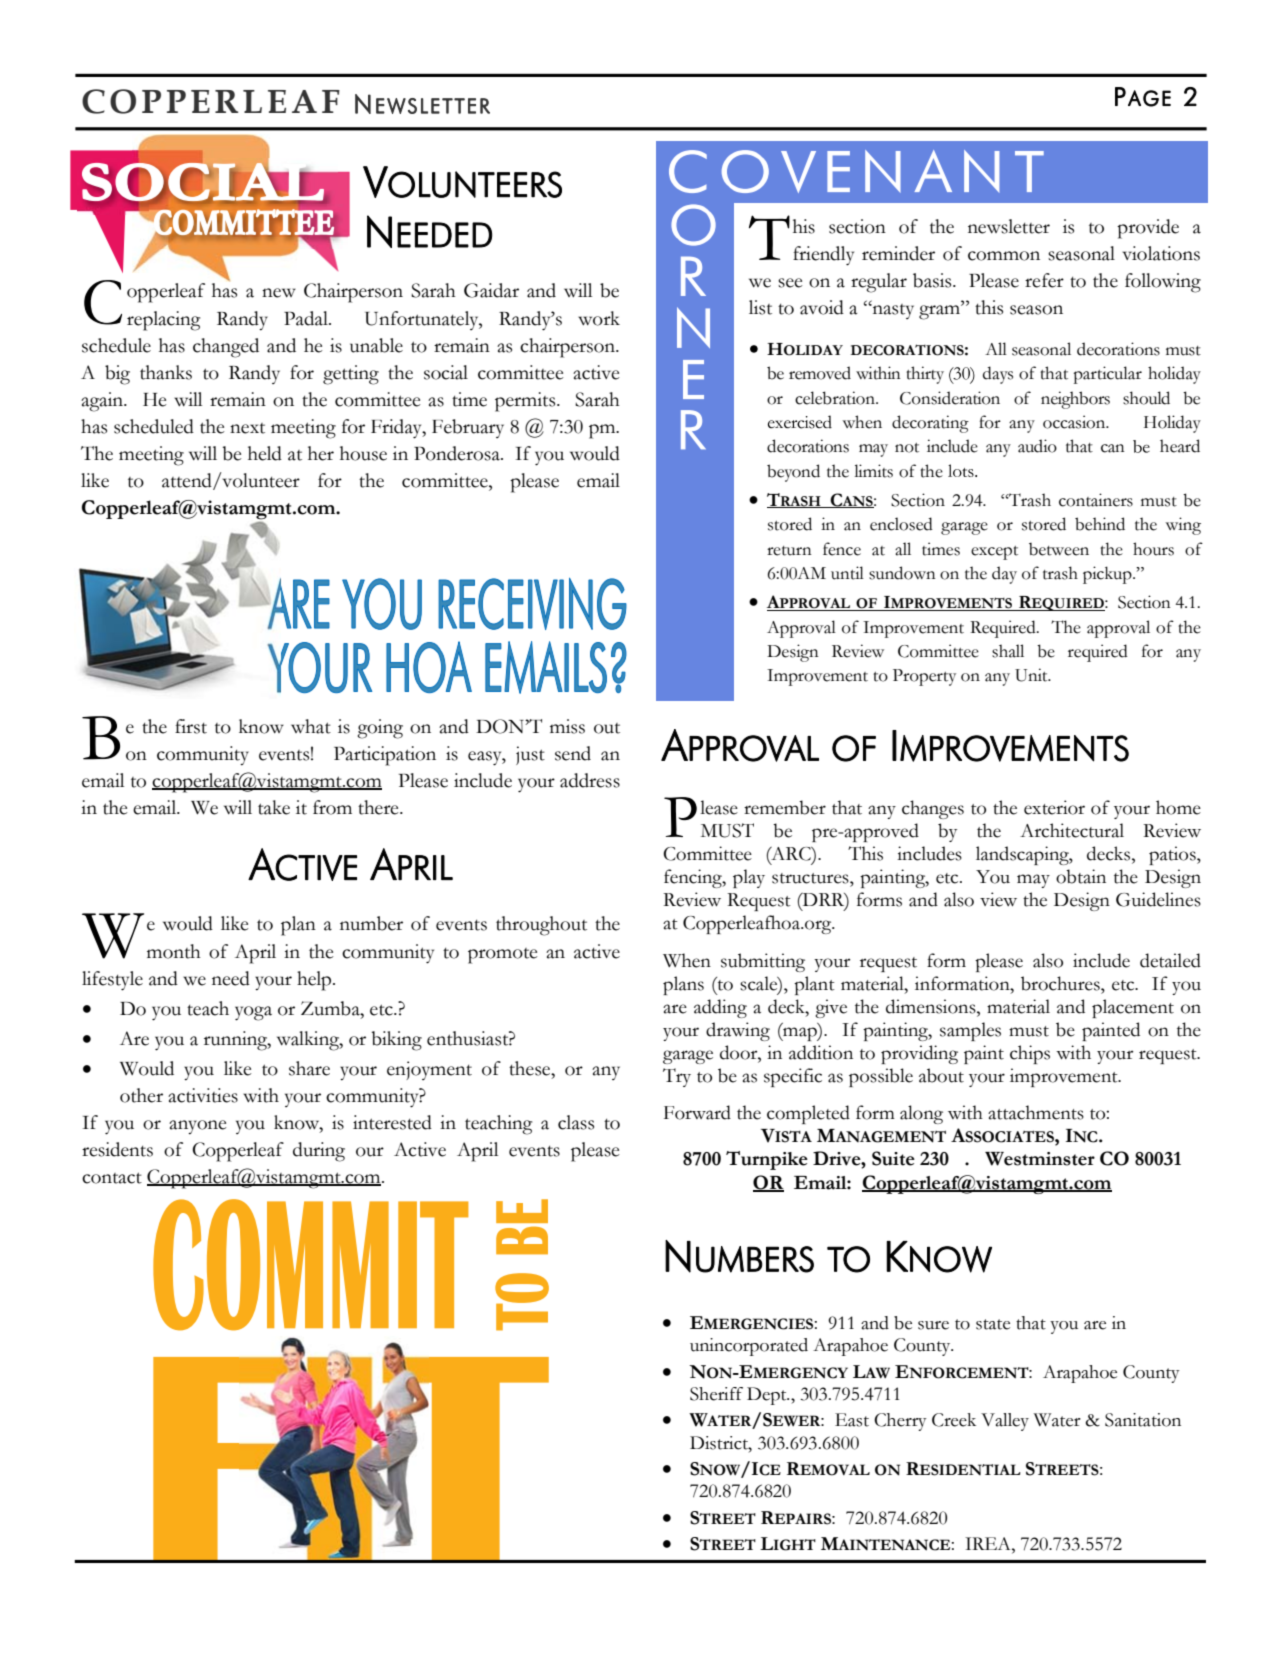  What do you see at coordinates (274, 807) in the image?
I see `take` at bounding box center [274, 807].
